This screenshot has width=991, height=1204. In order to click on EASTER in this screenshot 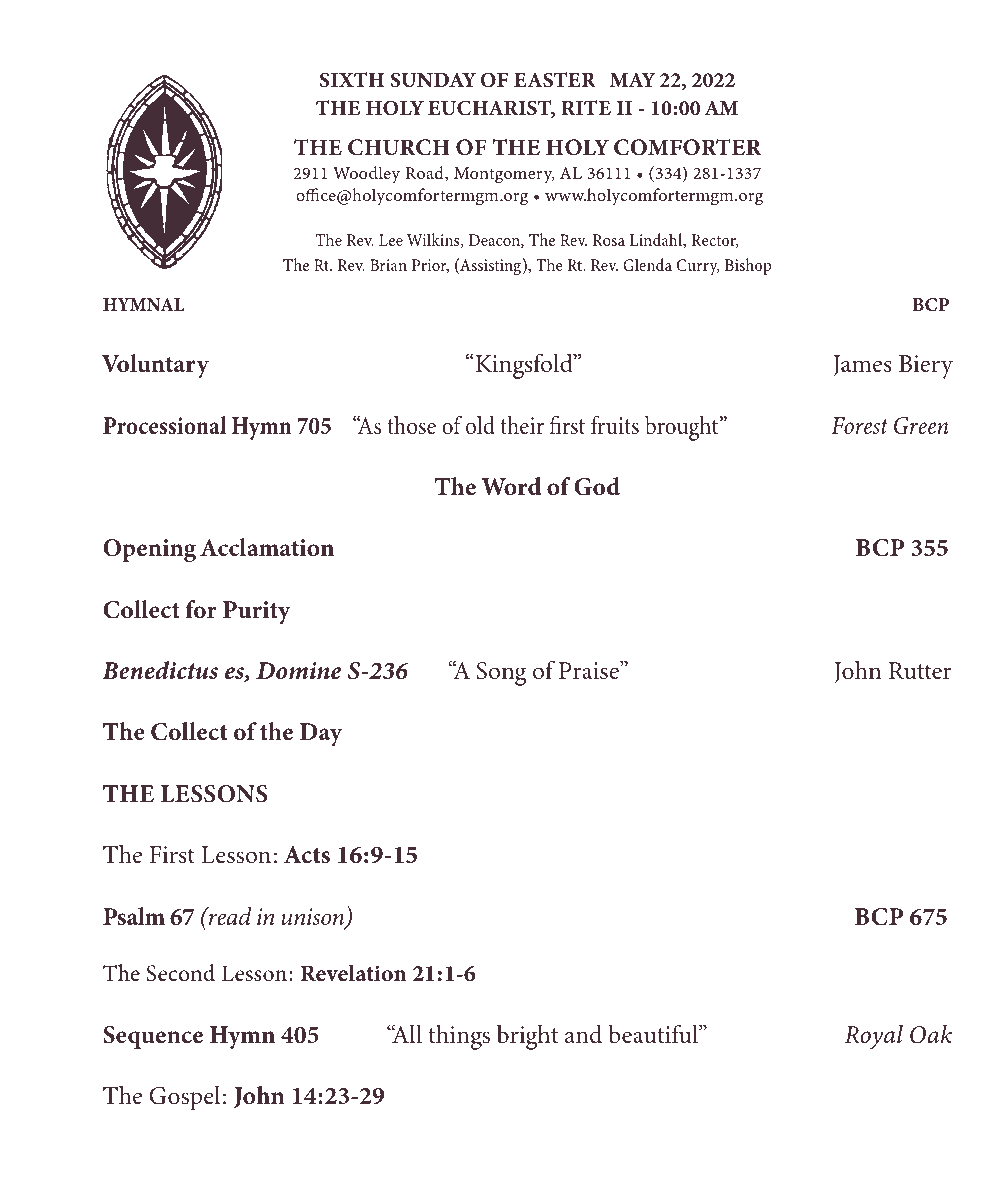, I will do `click(555, 80)`.
